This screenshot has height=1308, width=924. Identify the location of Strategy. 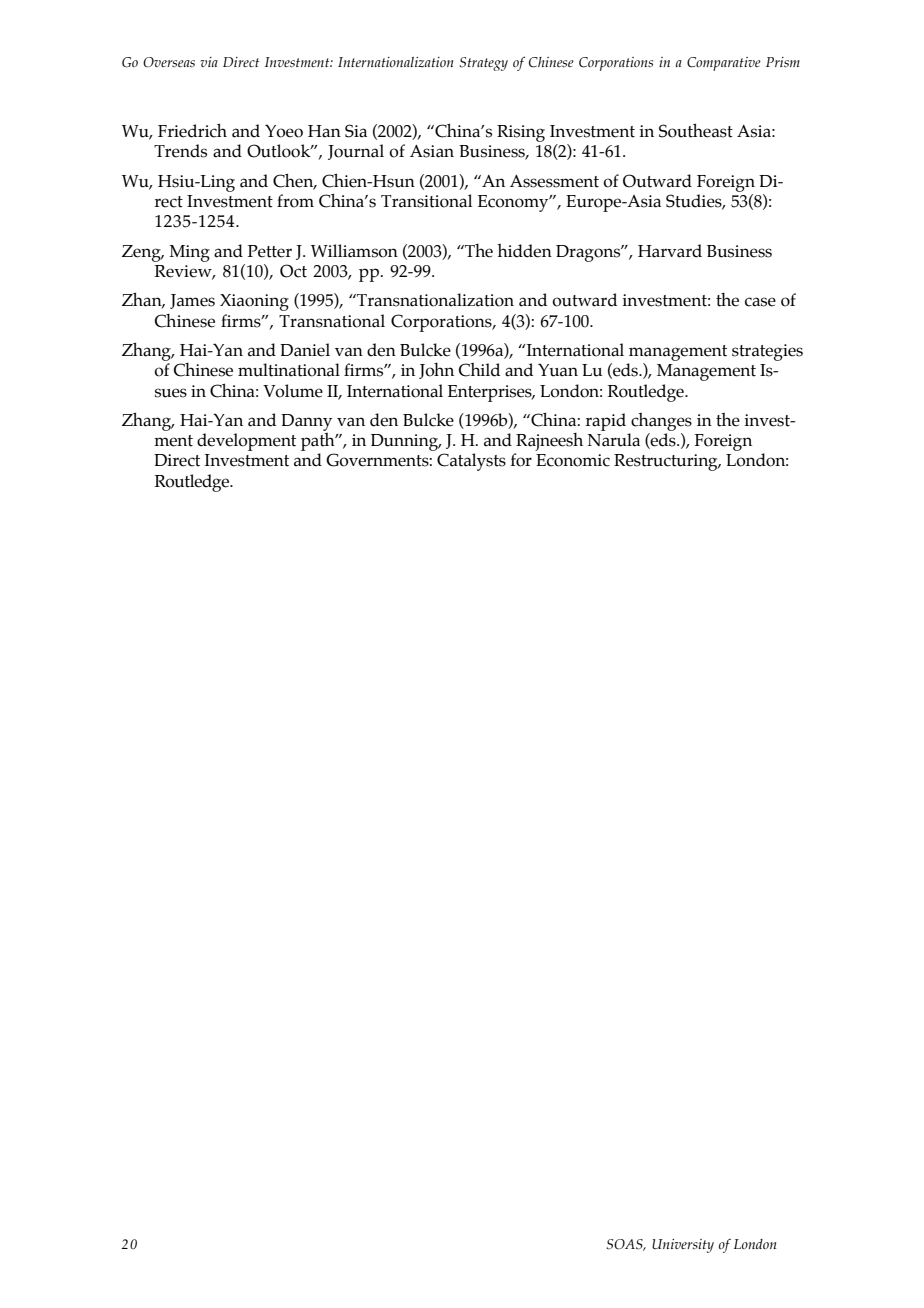
(483, 64).
